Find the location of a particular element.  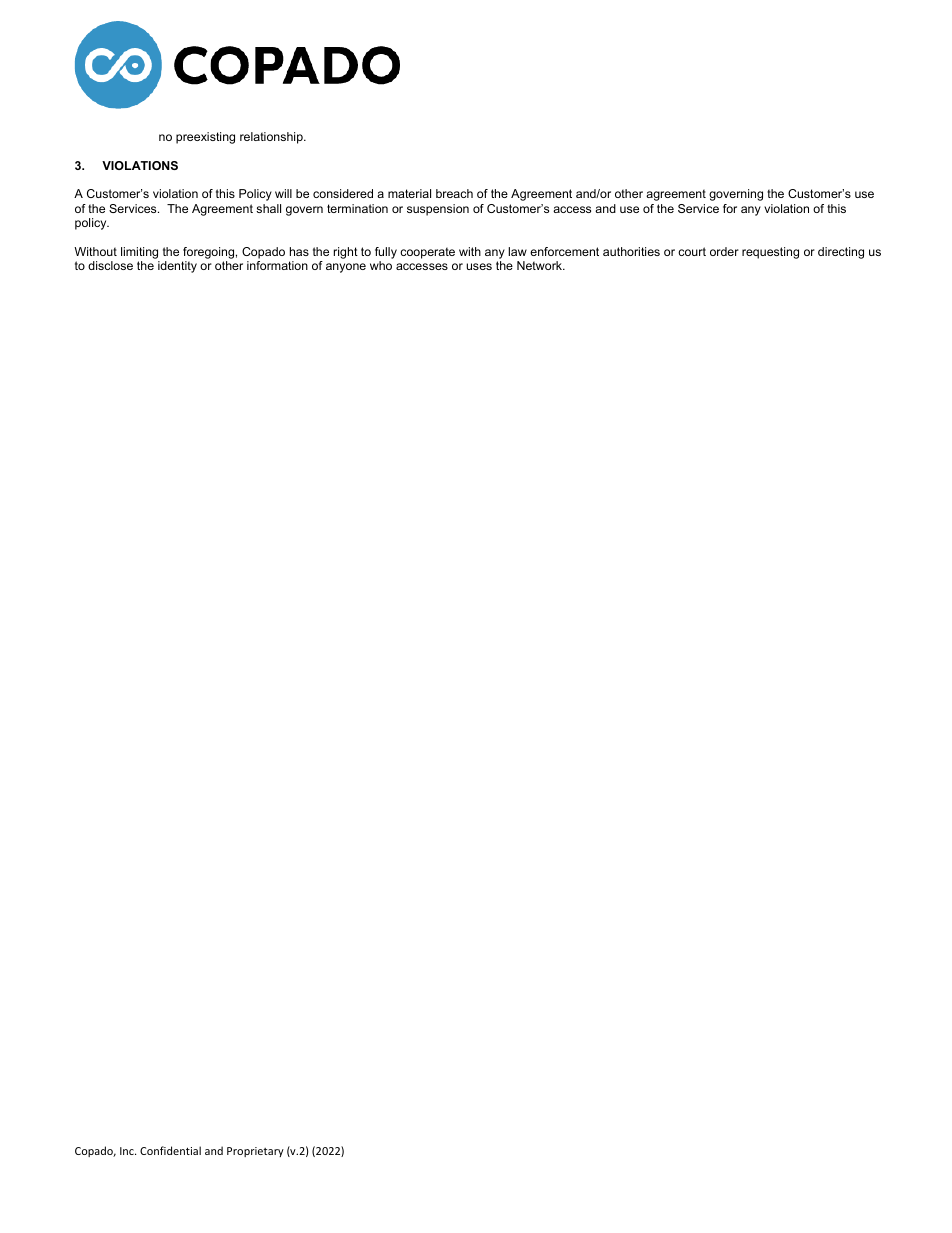

breach is located at coordinates (454, 193).
